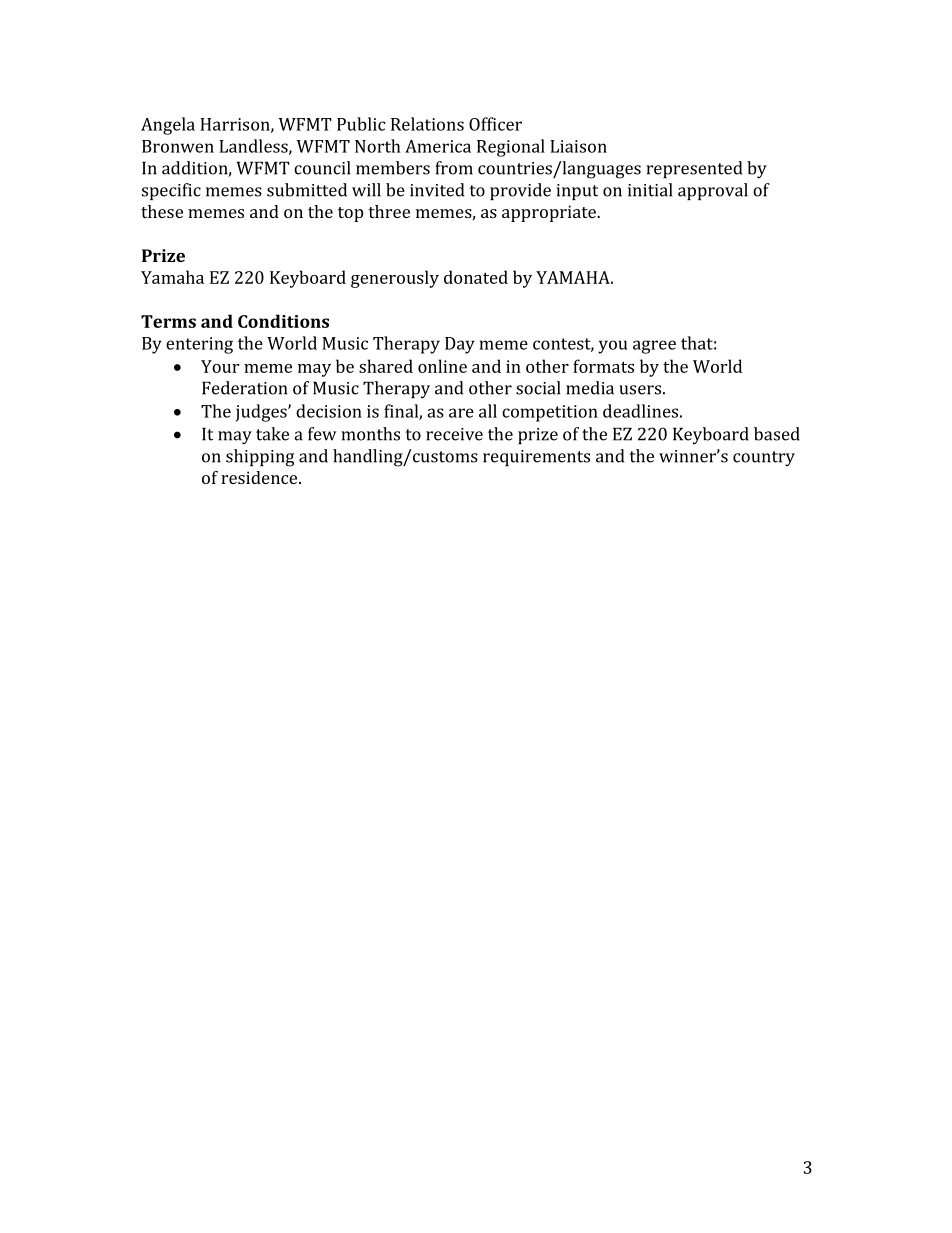 This screenshot has height=1233, width=952. Describe the element at coordinates (590, 388) in the screenshot. I see `media` at that location.
